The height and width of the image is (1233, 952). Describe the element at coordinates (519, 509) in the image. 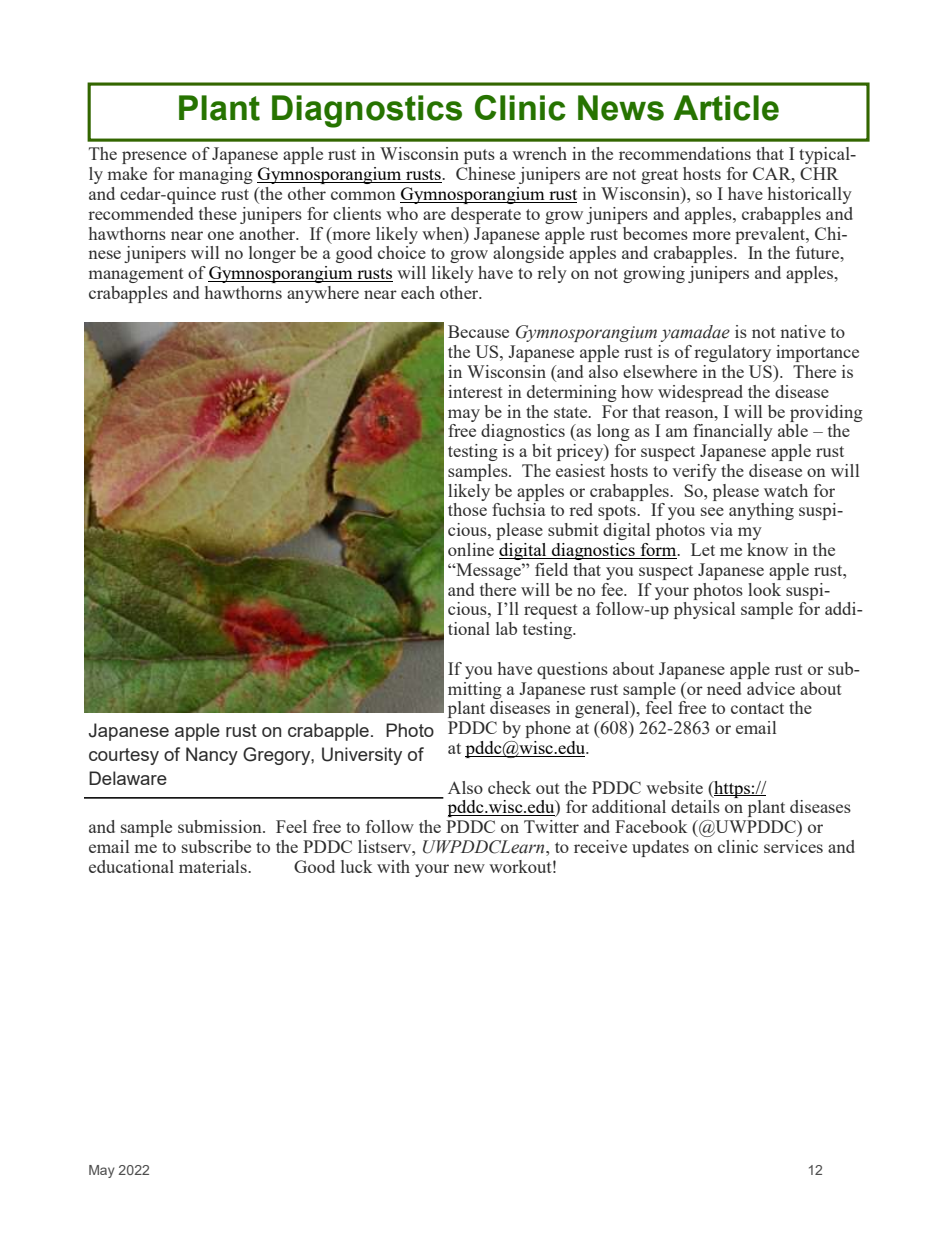

I see `fuchsia` at that location.
